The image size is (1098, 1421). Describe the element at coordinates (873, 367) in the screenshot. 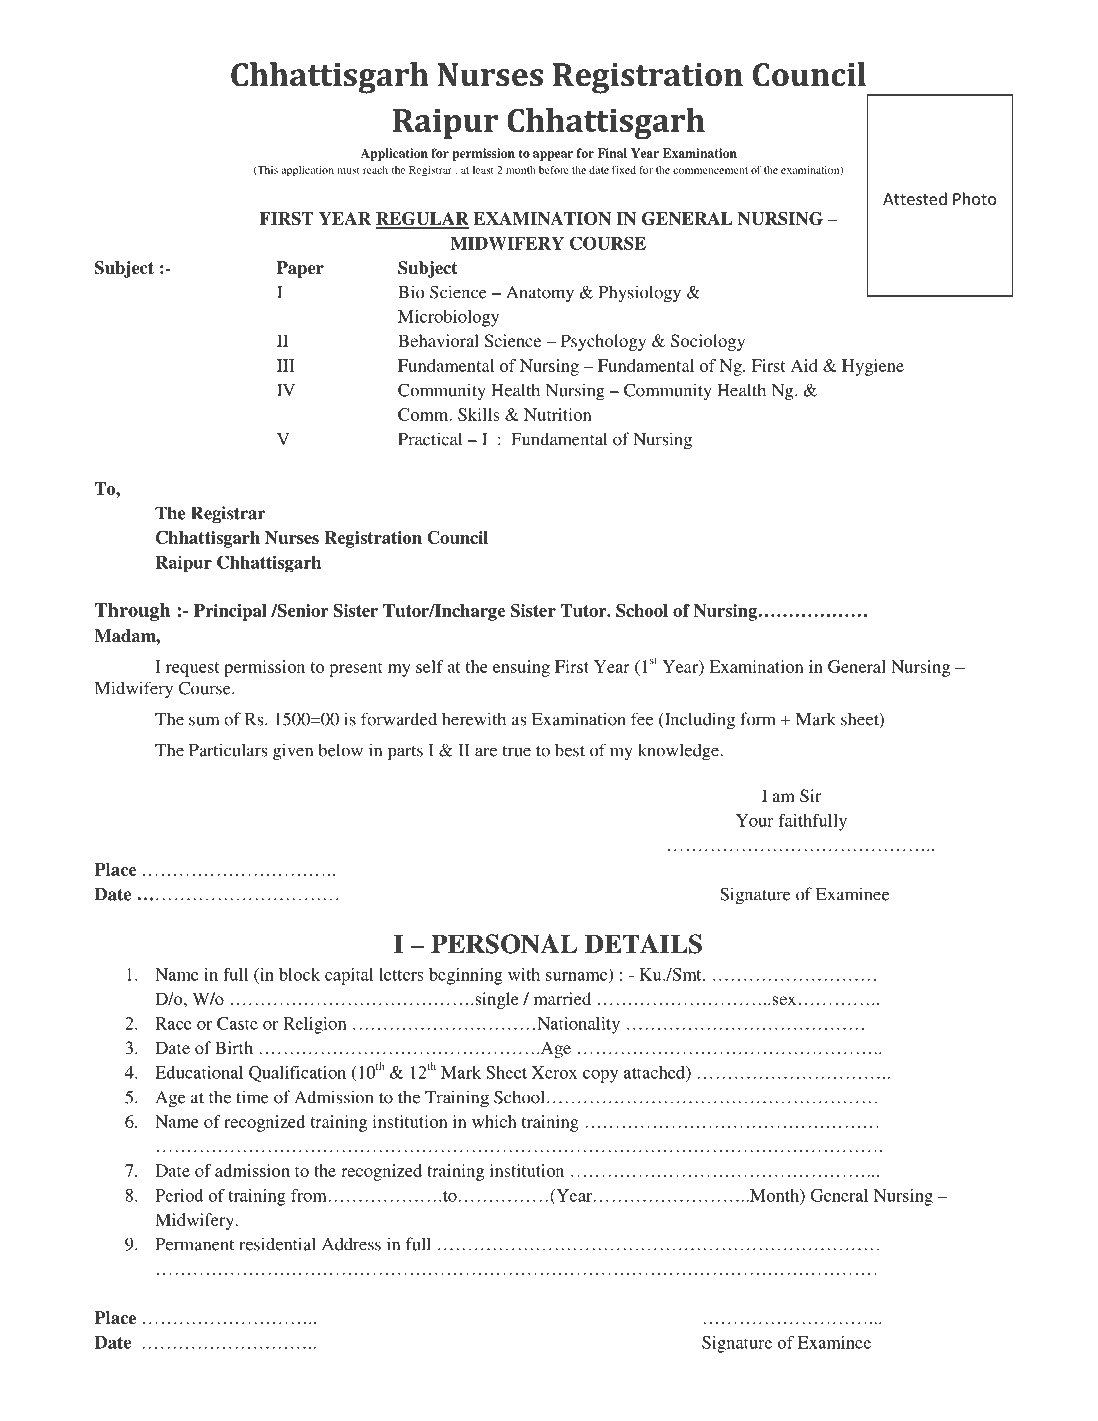

I see `Hygiene` at that location.
